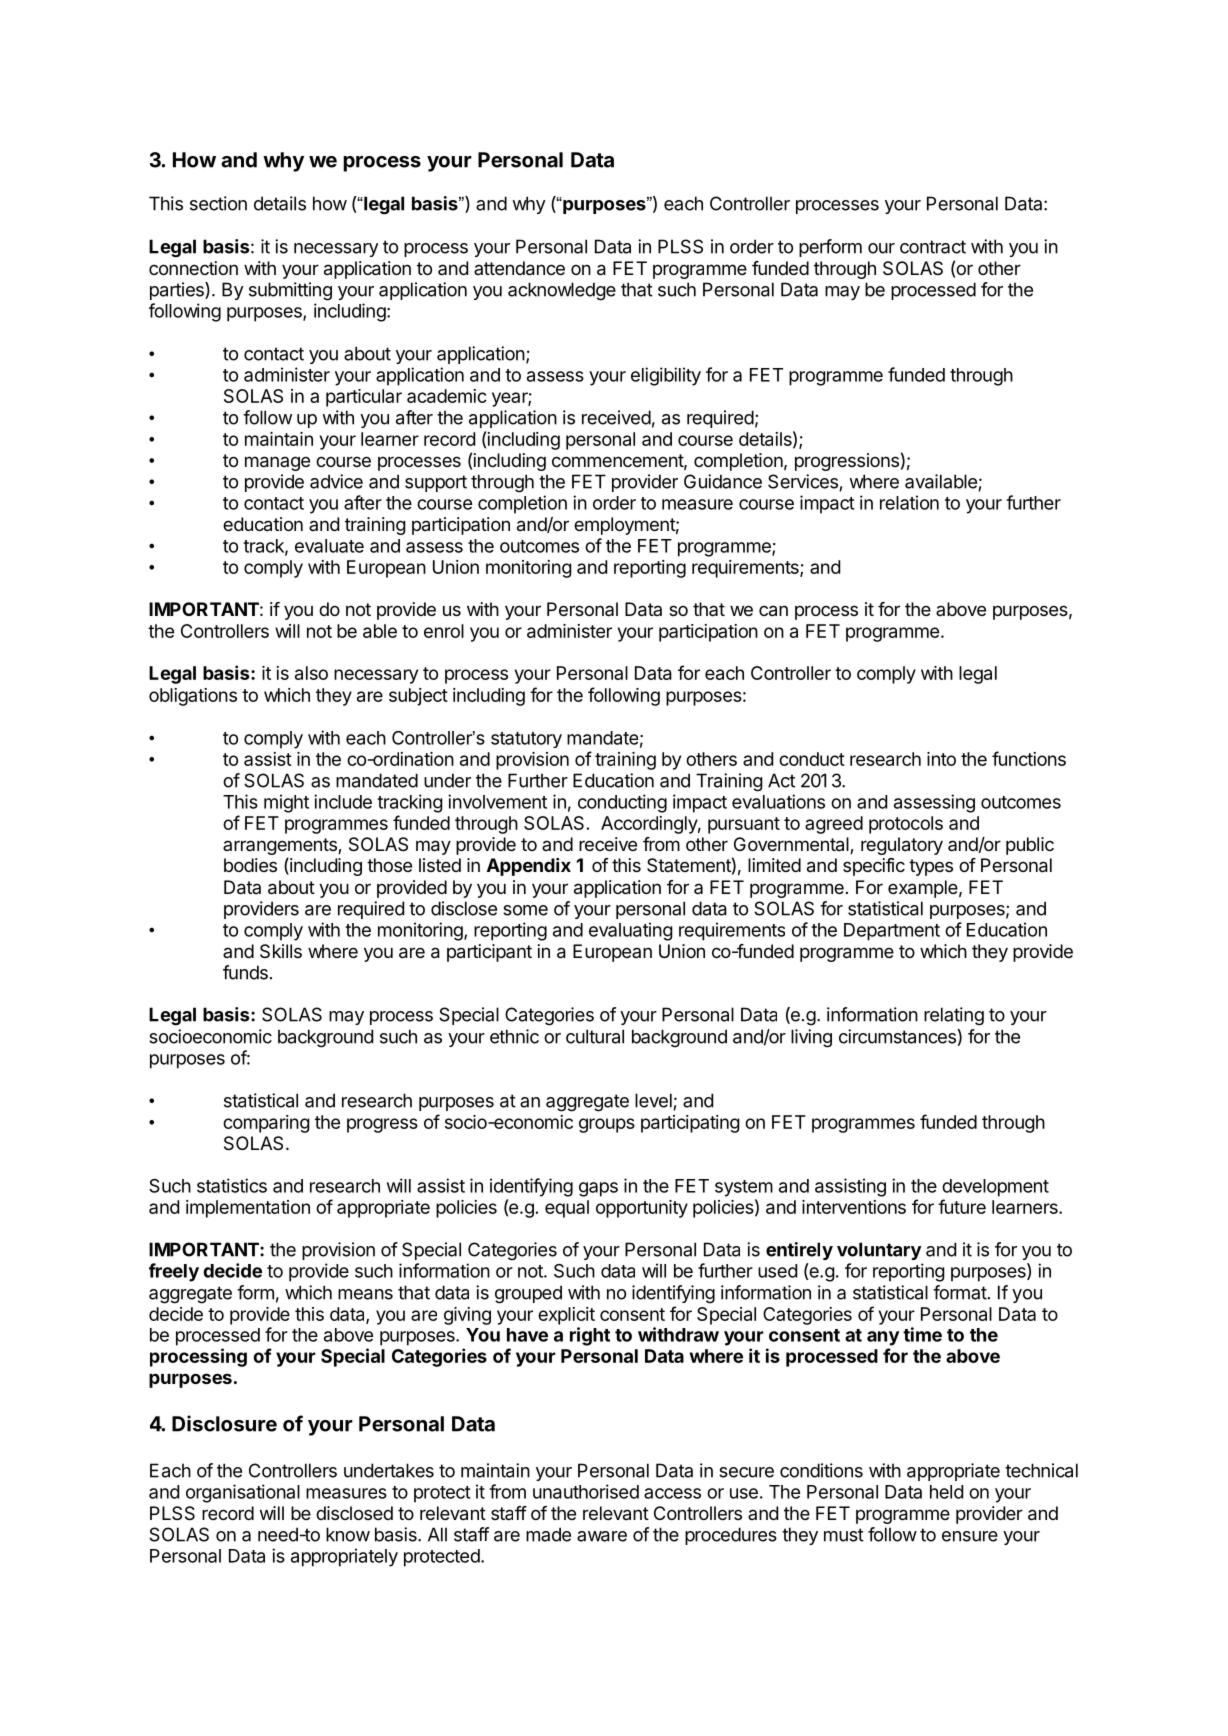 Image resolution: width=1228 pixels, height=1736 pixels. Describe the element at coordinates (243, 1493) in the image. I see `organisational` at that location.
